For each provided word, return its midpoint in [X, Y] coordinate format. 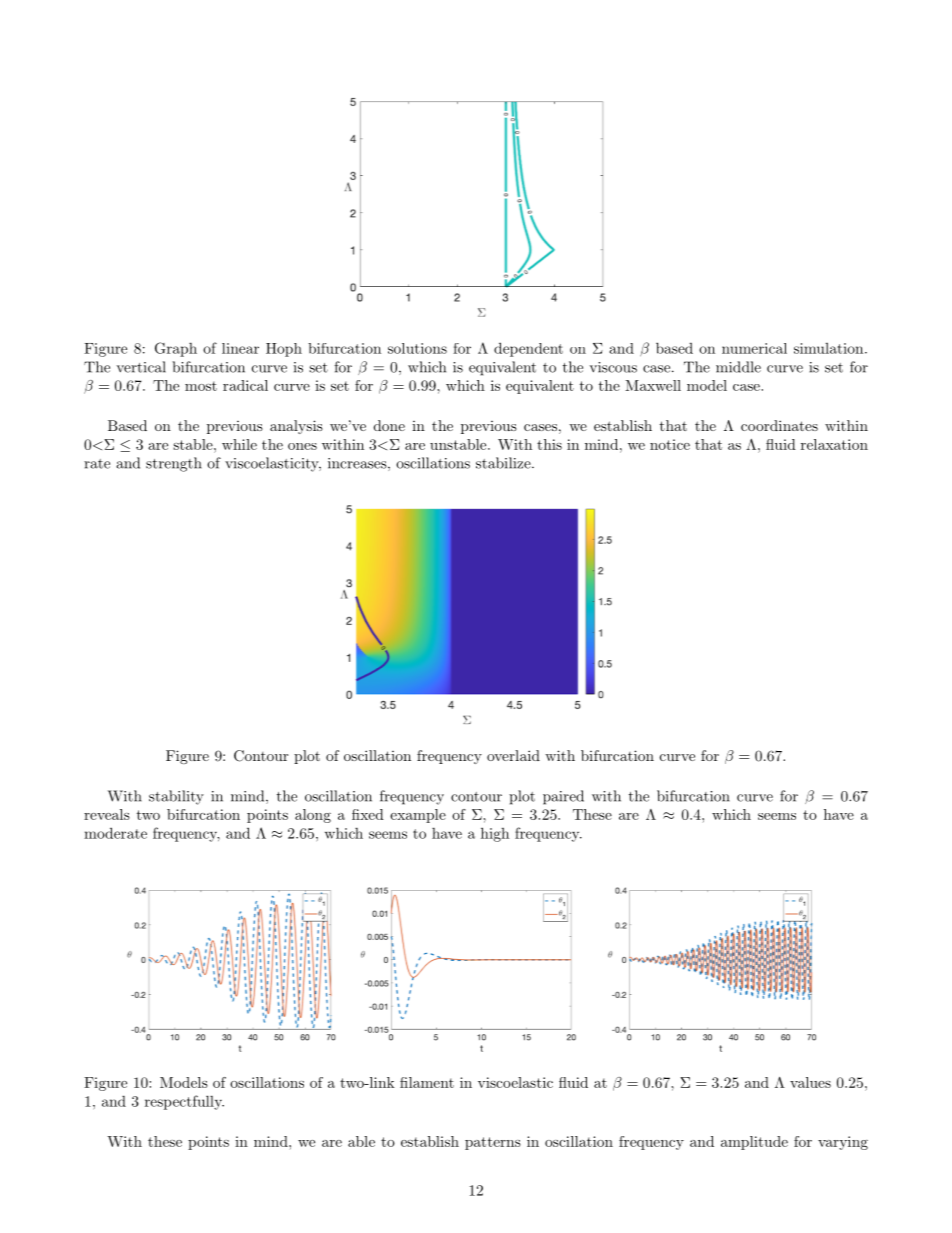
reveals [107, 814]
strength [174, 464]
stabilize [503, 463]
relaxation [834, 444]
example [418, 816]
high [495, 834]
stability [176, 797]
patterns [493, 1143]
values [810, 1082]
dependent [528, 349]
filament [427, 1082]
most [201, 386]
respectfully [184, 1102]
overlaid [513, 755]
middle [738, 367]
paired [563, 797]
